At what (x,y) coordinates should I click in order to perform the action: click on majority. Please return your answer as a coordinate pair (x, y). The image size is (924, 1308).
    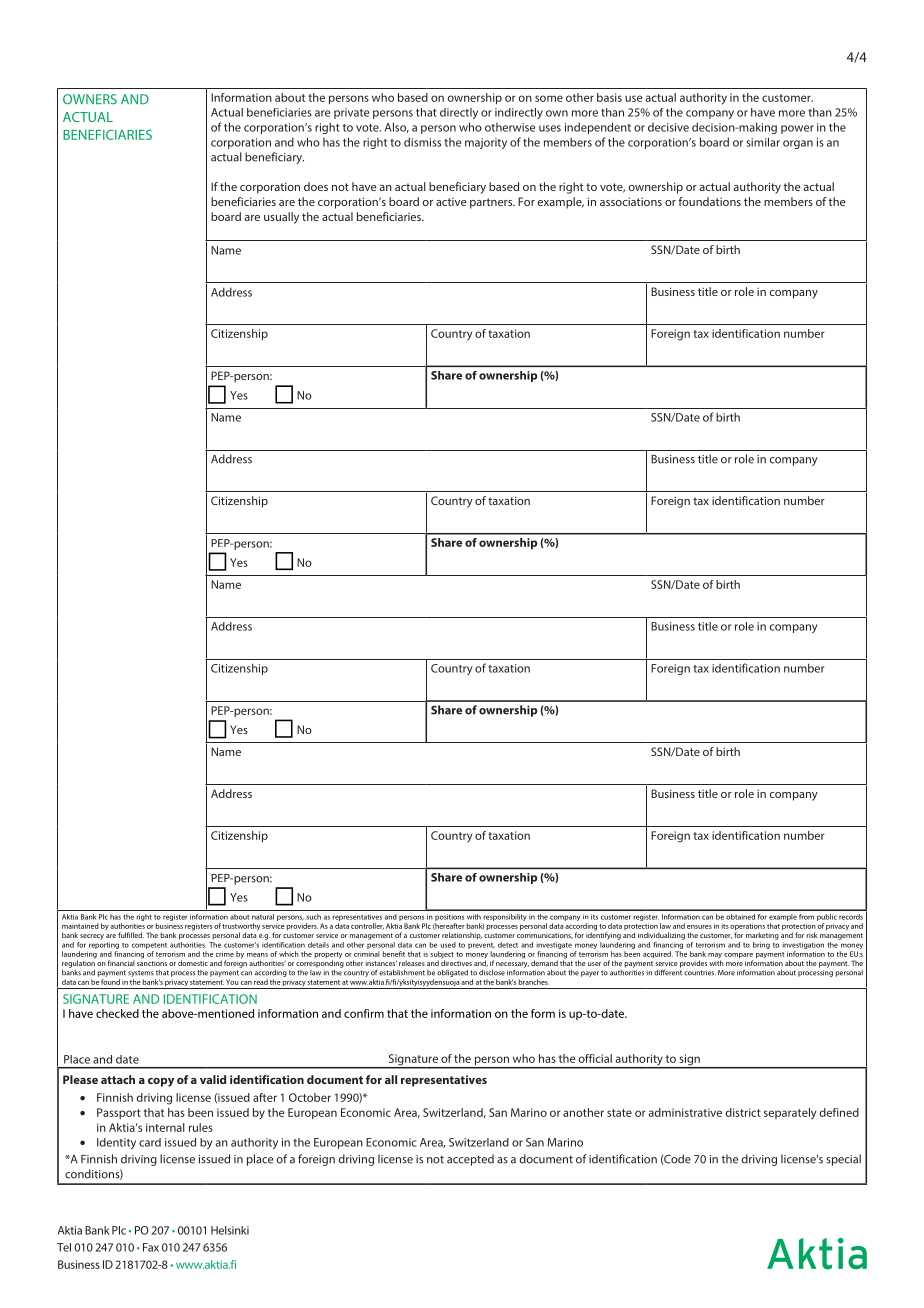
    Looking at the image, I should click on (486, 143).
